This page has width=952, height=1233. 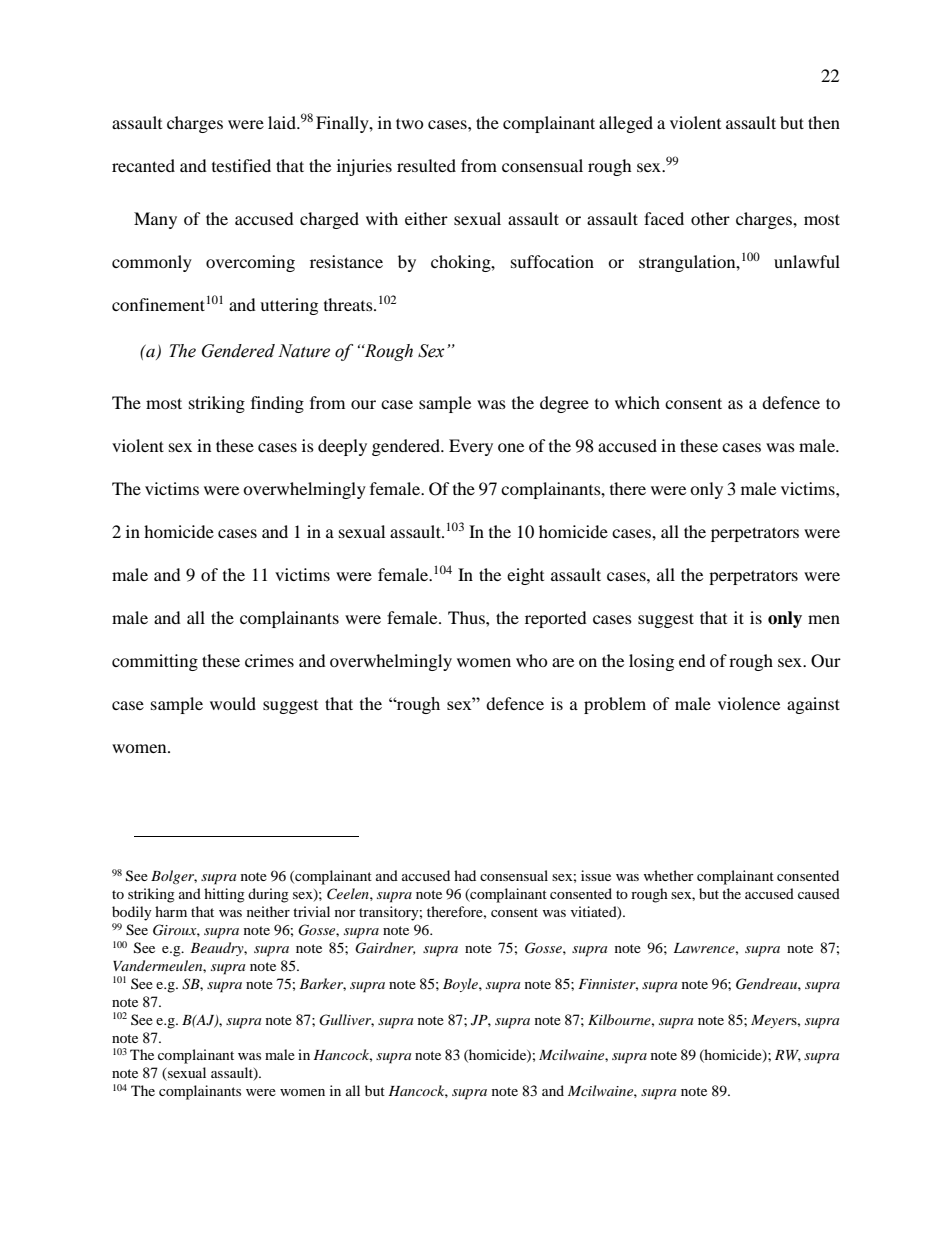 I want to click on testified, so click(x=241, y=165).
